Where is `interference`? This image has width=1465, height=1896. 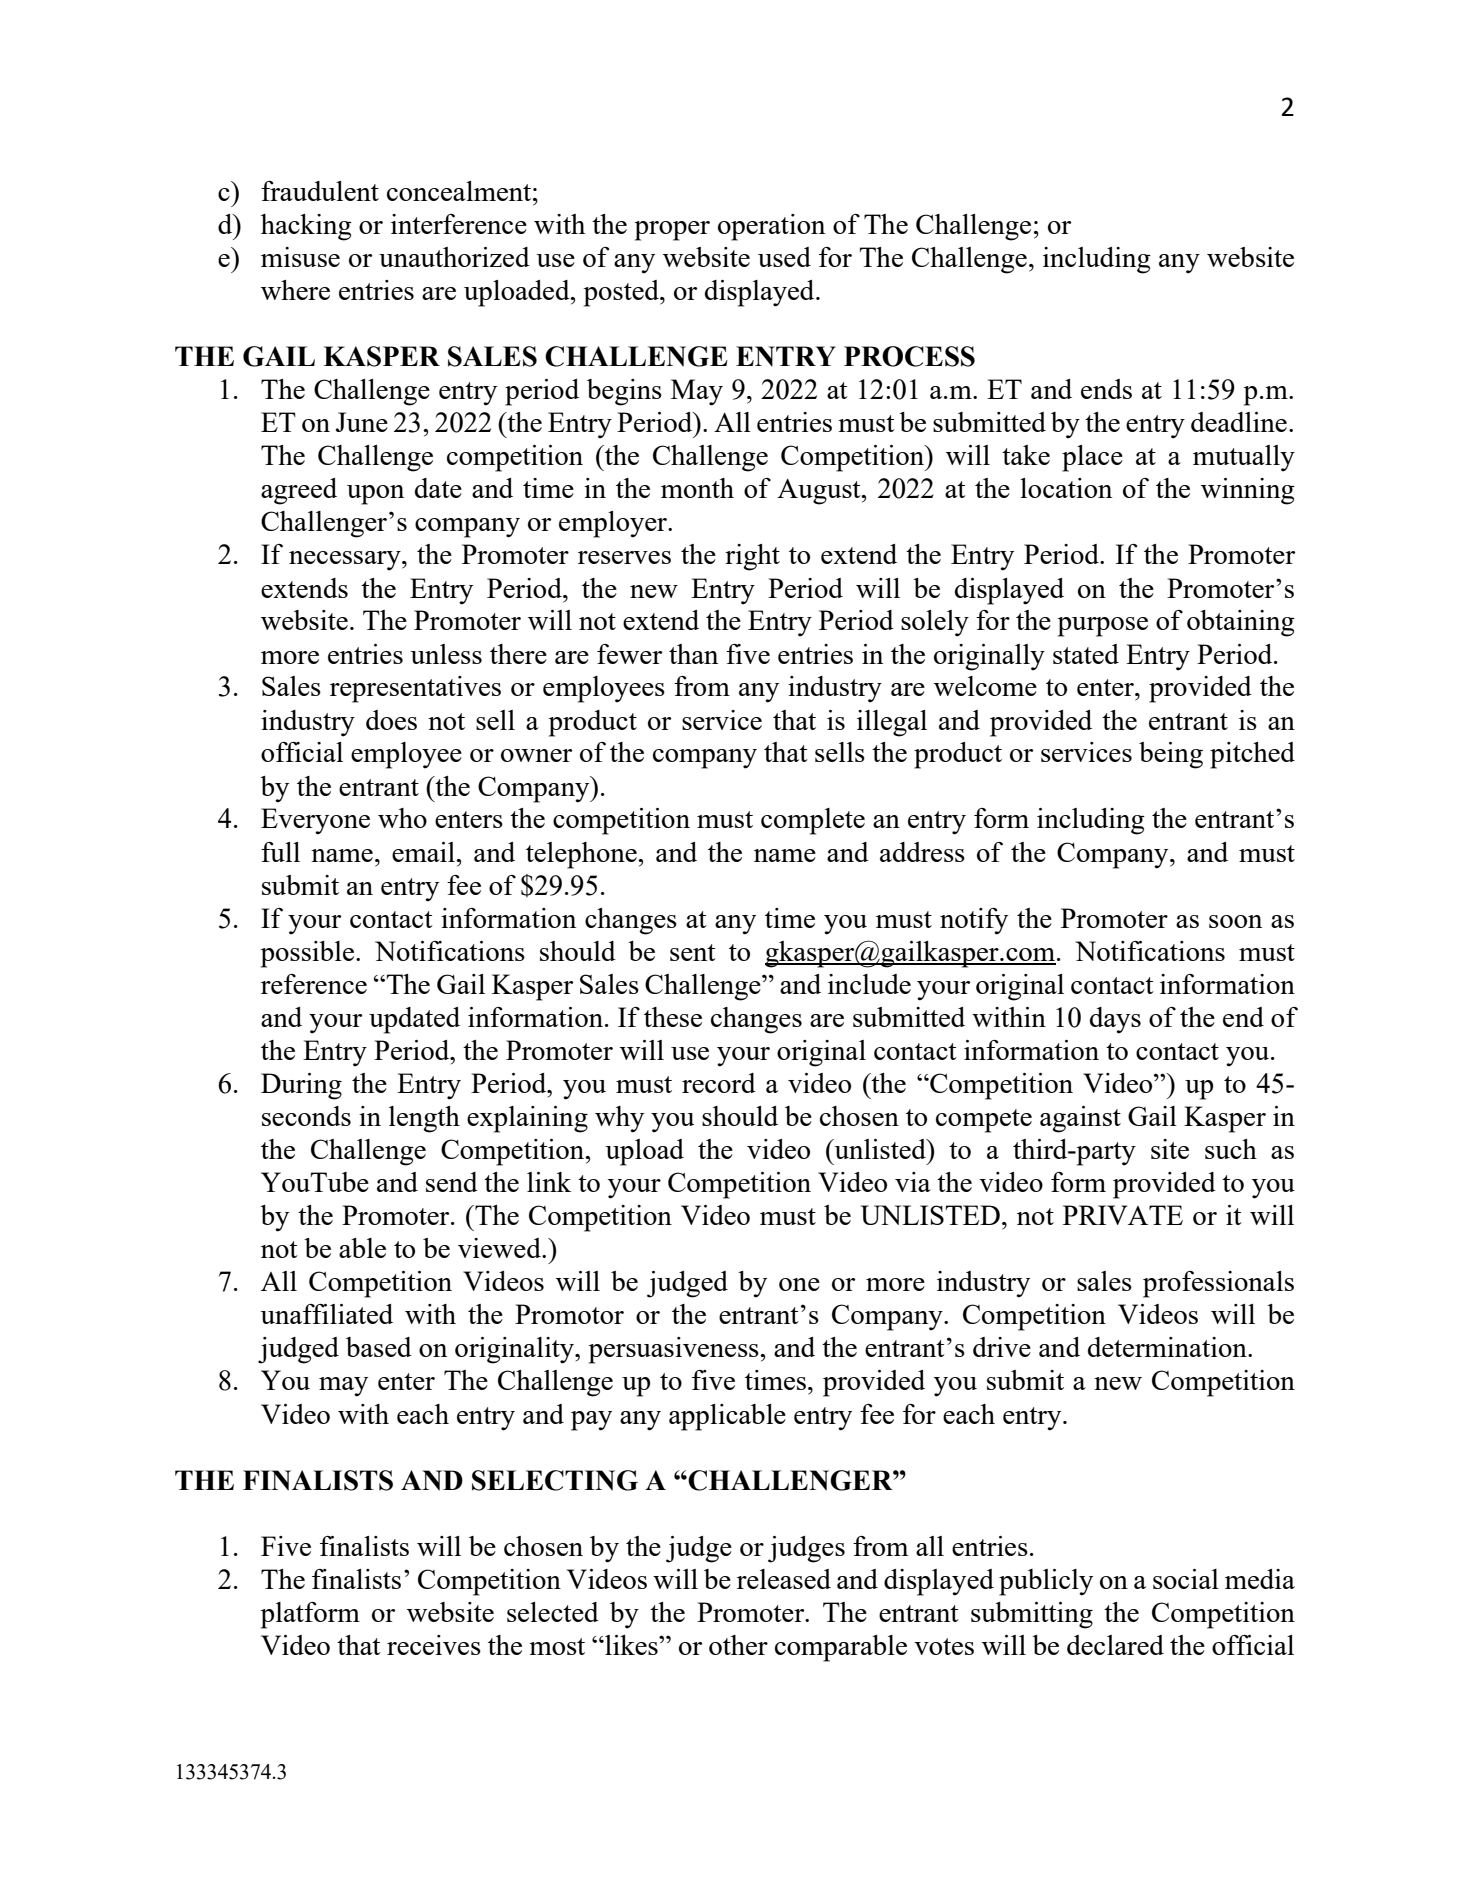 interference is located at coordinates (459, 224).
